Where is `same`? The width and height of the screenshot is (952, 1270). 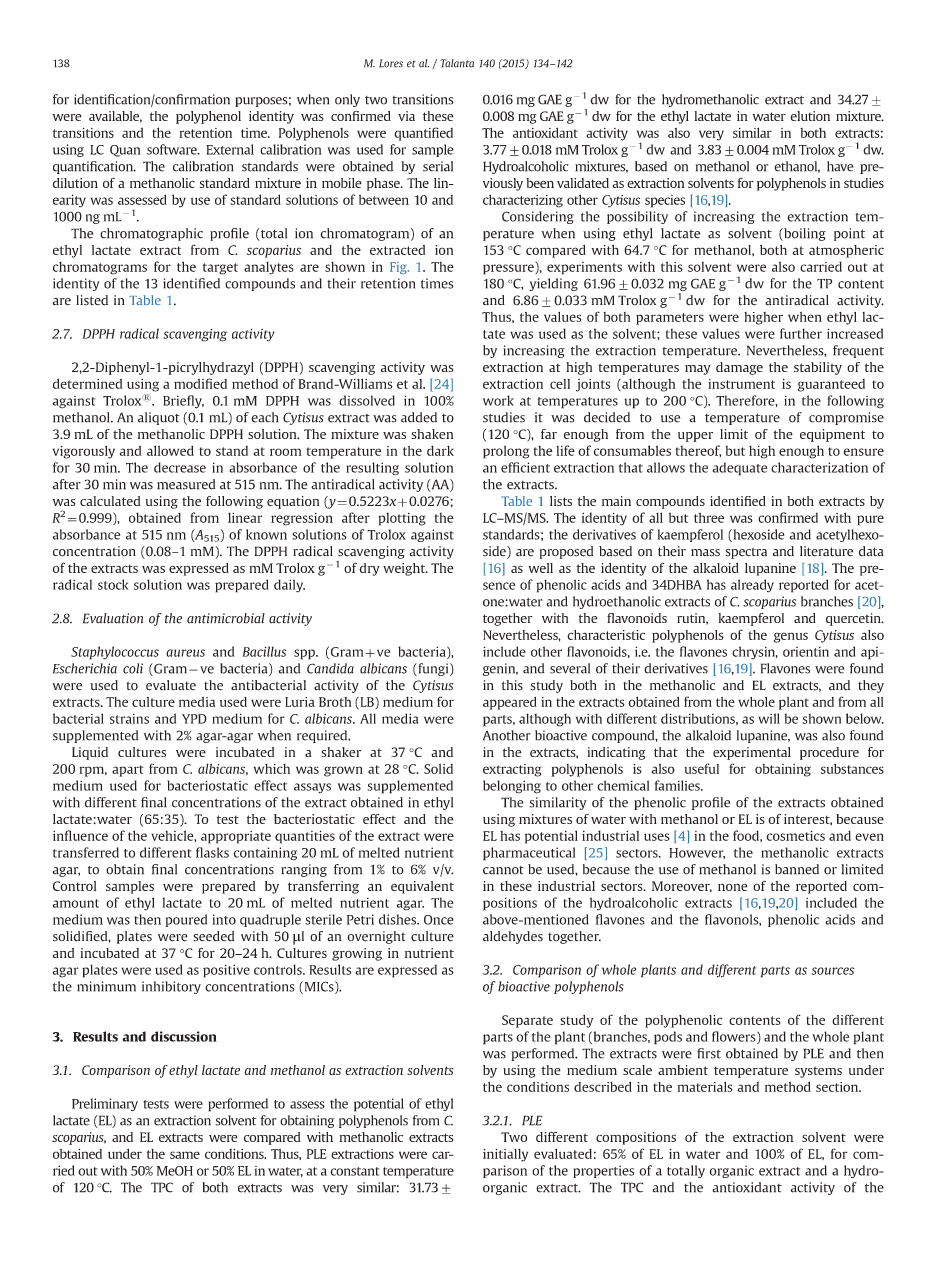 same is located at coordinates (185, 1155).
